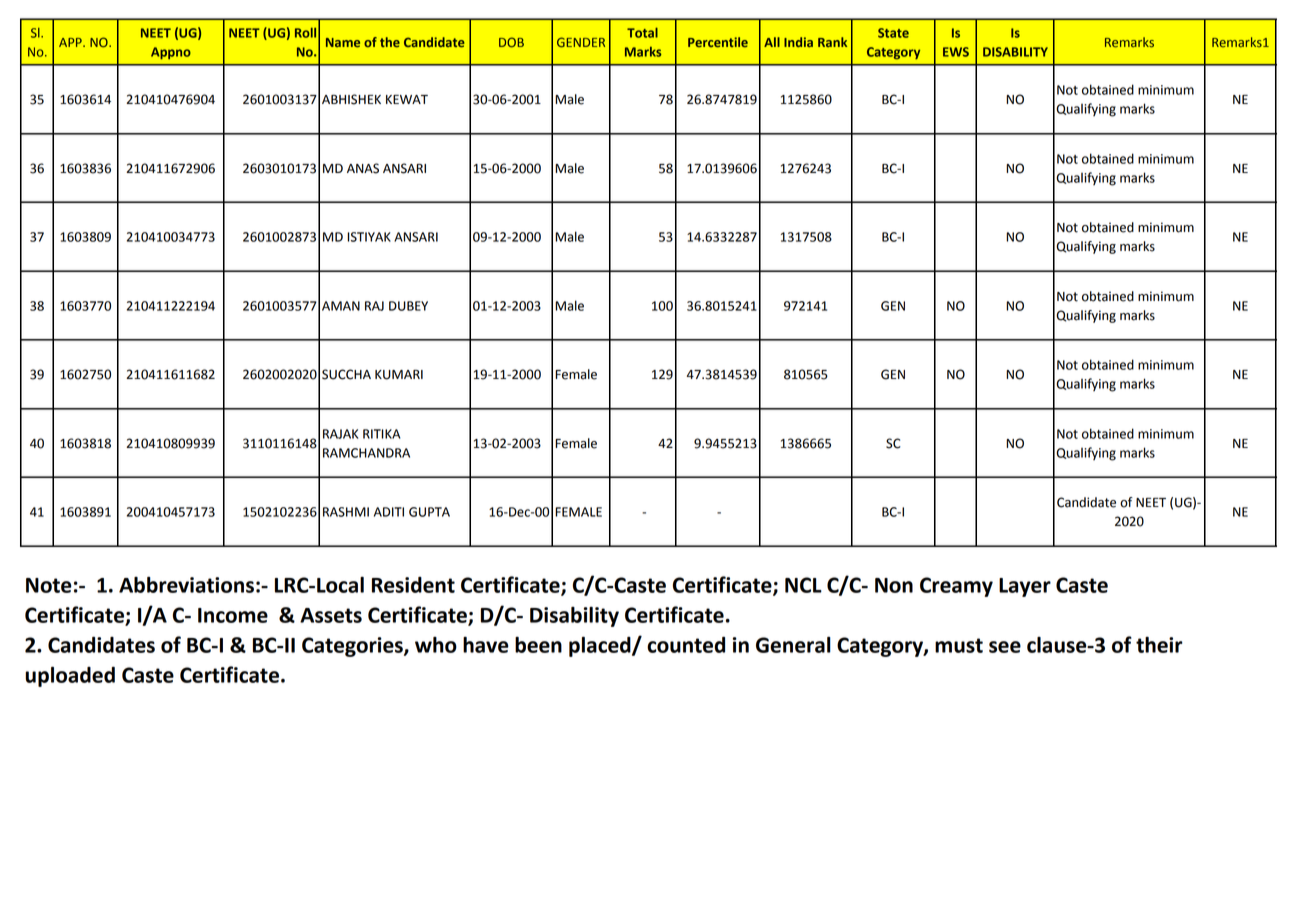  What do you see at coordinates (893, 33) in the screenshot?
I see `State` at bounding box center [893, 33].
